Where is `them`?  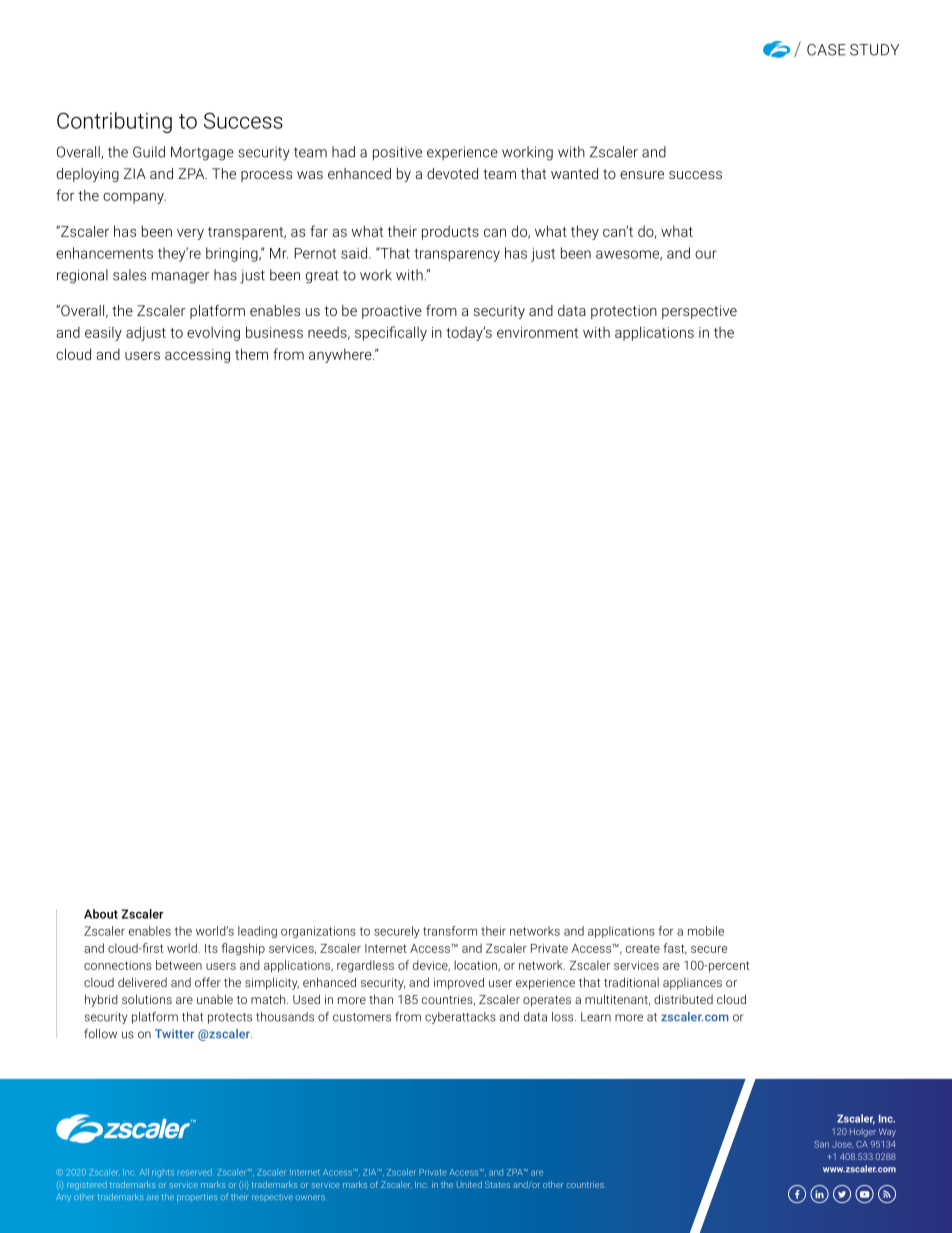
them is located at coordinates (251, 354).
